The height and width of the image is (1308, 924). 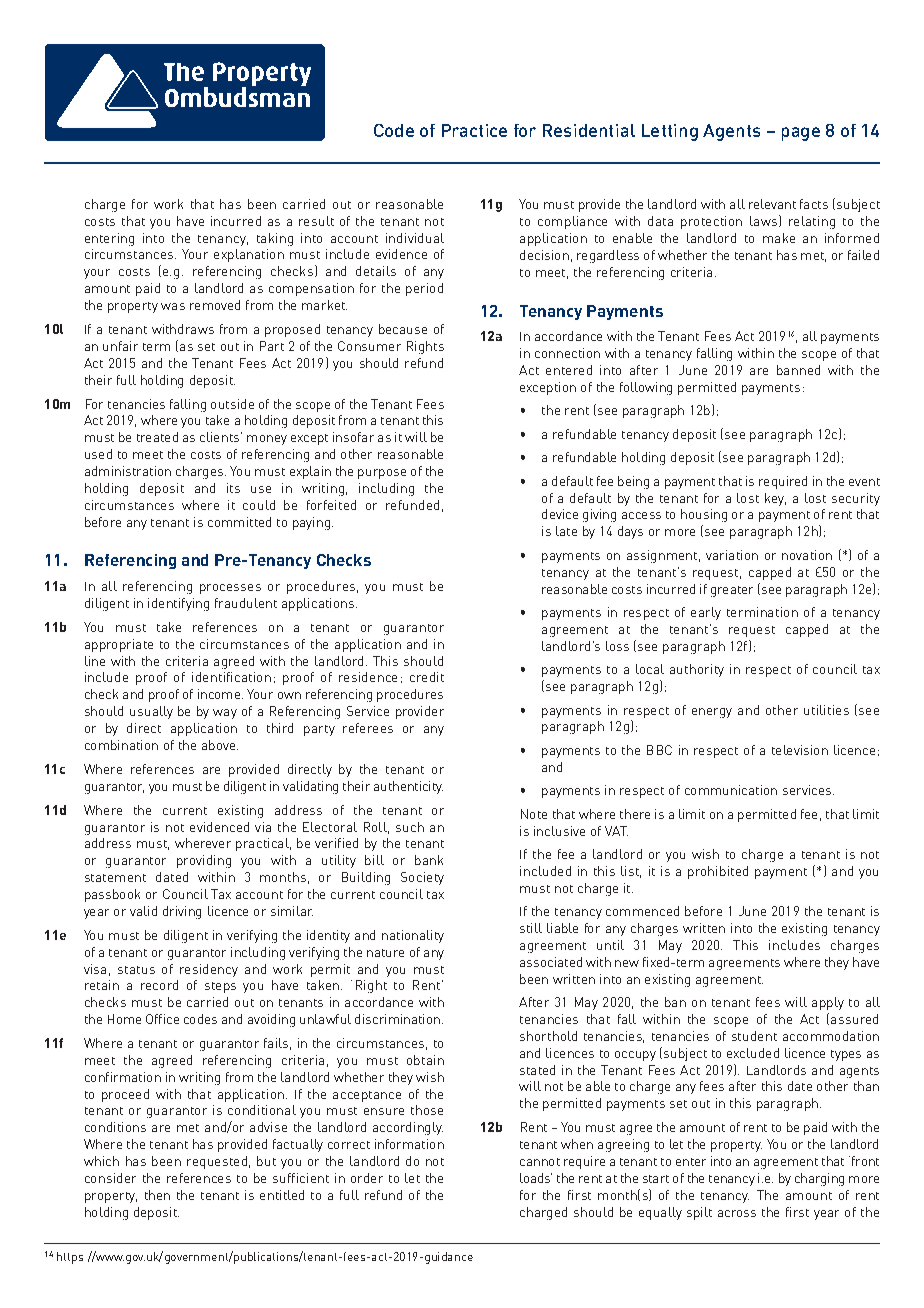 What do you see at coordinates (819, 1179) in the image?
I see `charging` at bounding box center [819, 1179].
